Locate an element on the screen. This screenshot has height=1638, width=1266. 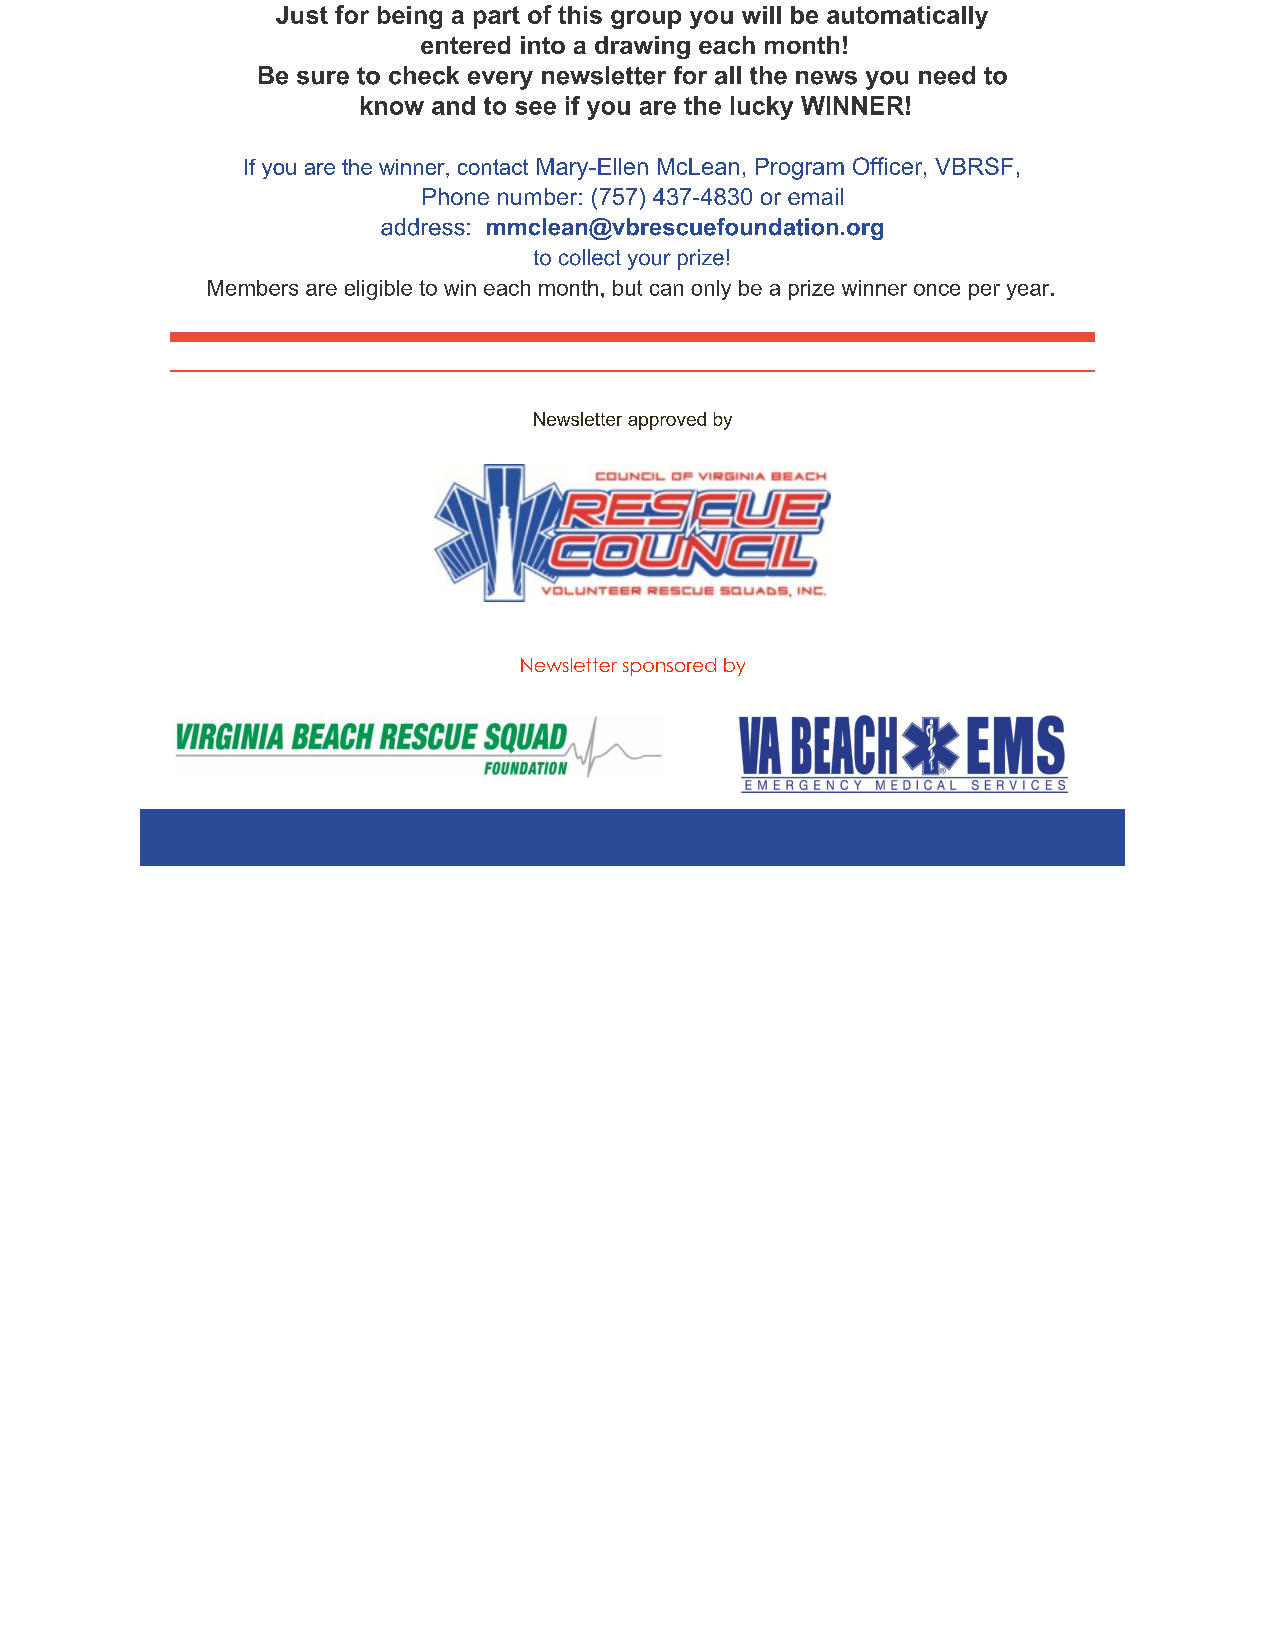
automatically is located at coordinates (907, 17).
